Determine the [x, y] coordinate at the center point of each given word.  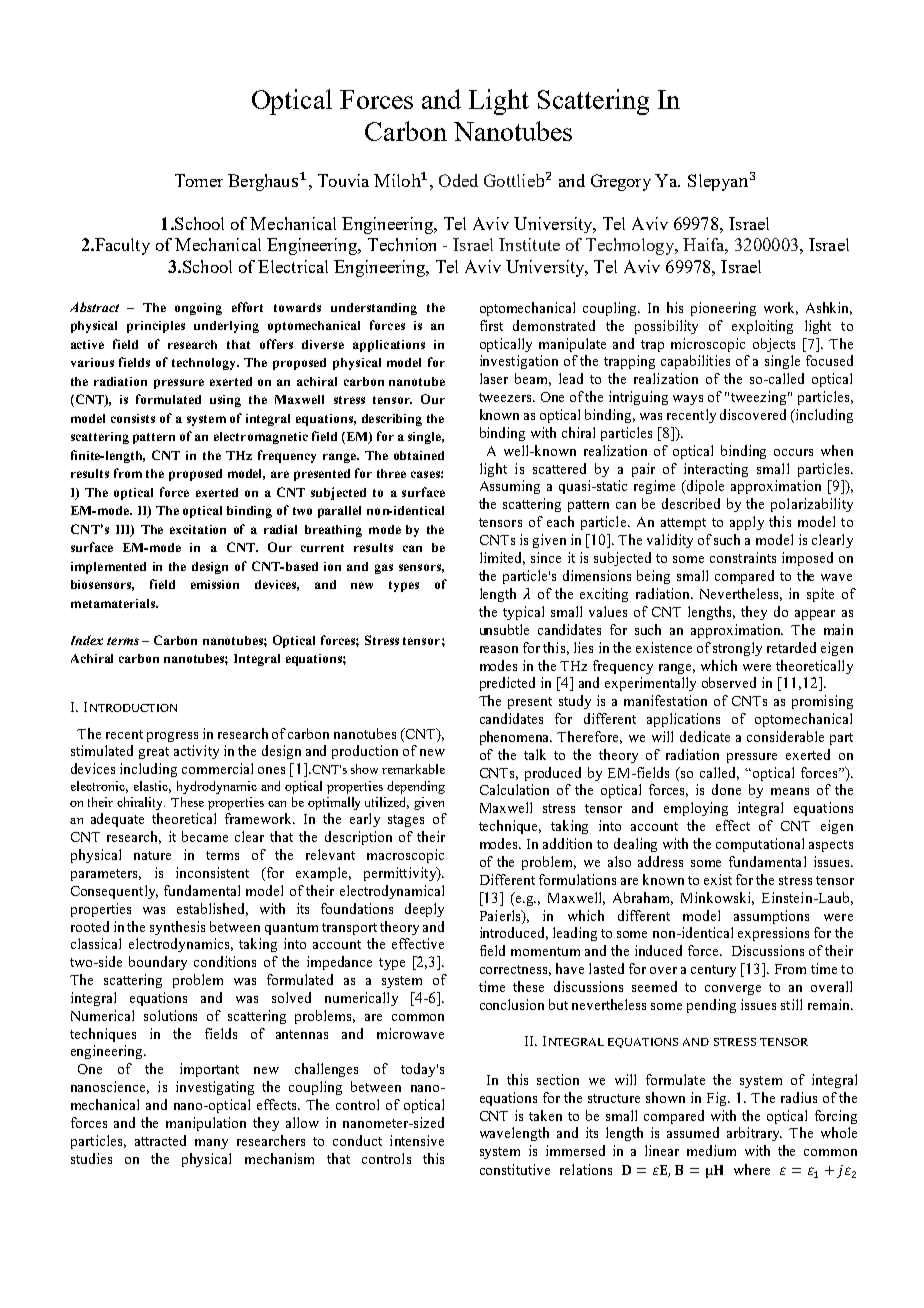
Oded [458, 180]
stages [406, 821]
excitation [198, 529]
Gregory [621, 182]
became [205, 836]
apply [747, 523]
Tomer [199, 180]
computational [760, 845]
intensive [417, 1140]
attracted [160, 1140]
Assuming [510, 487]
